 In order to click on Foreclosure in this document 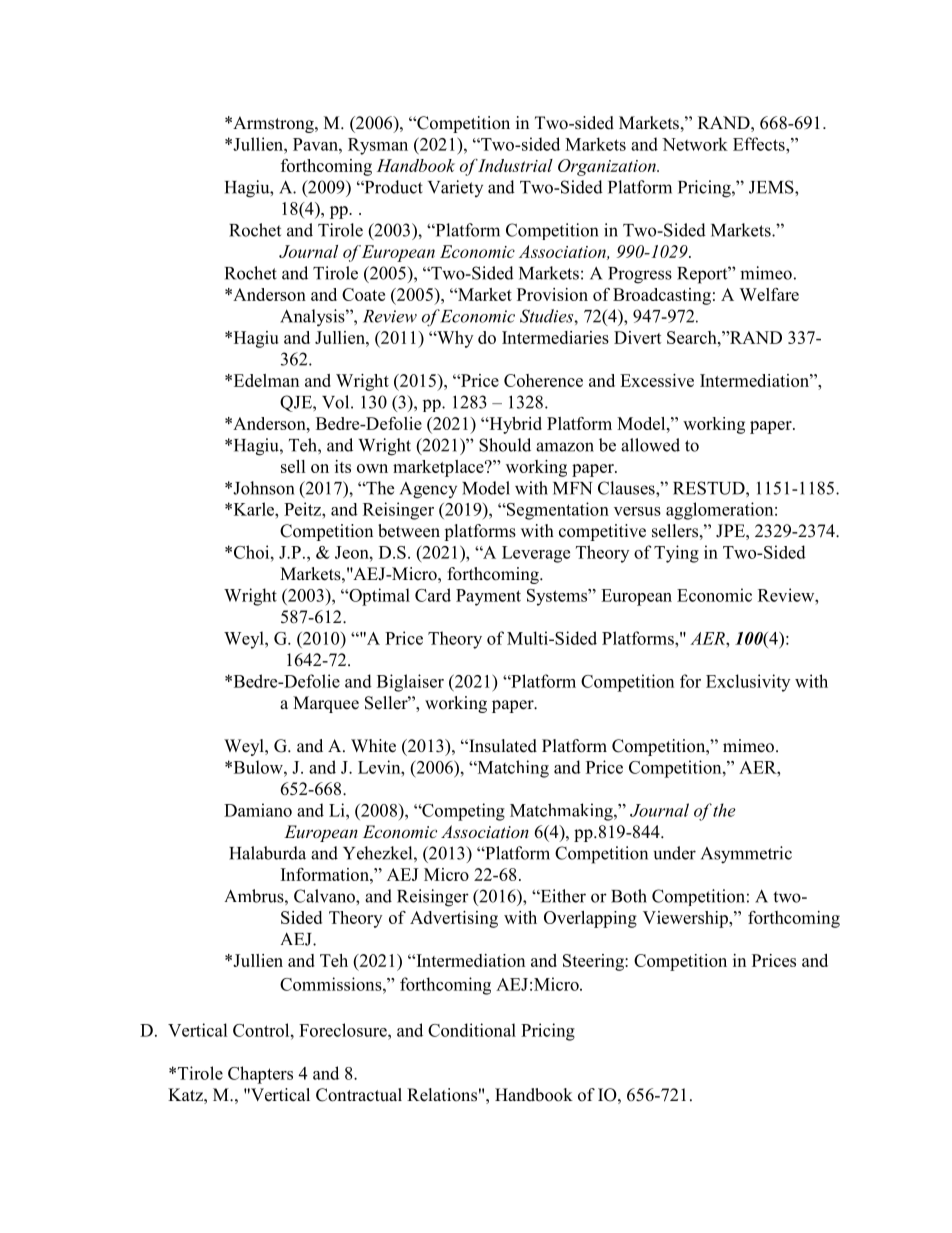, I will do `click(344, 1030)`.
